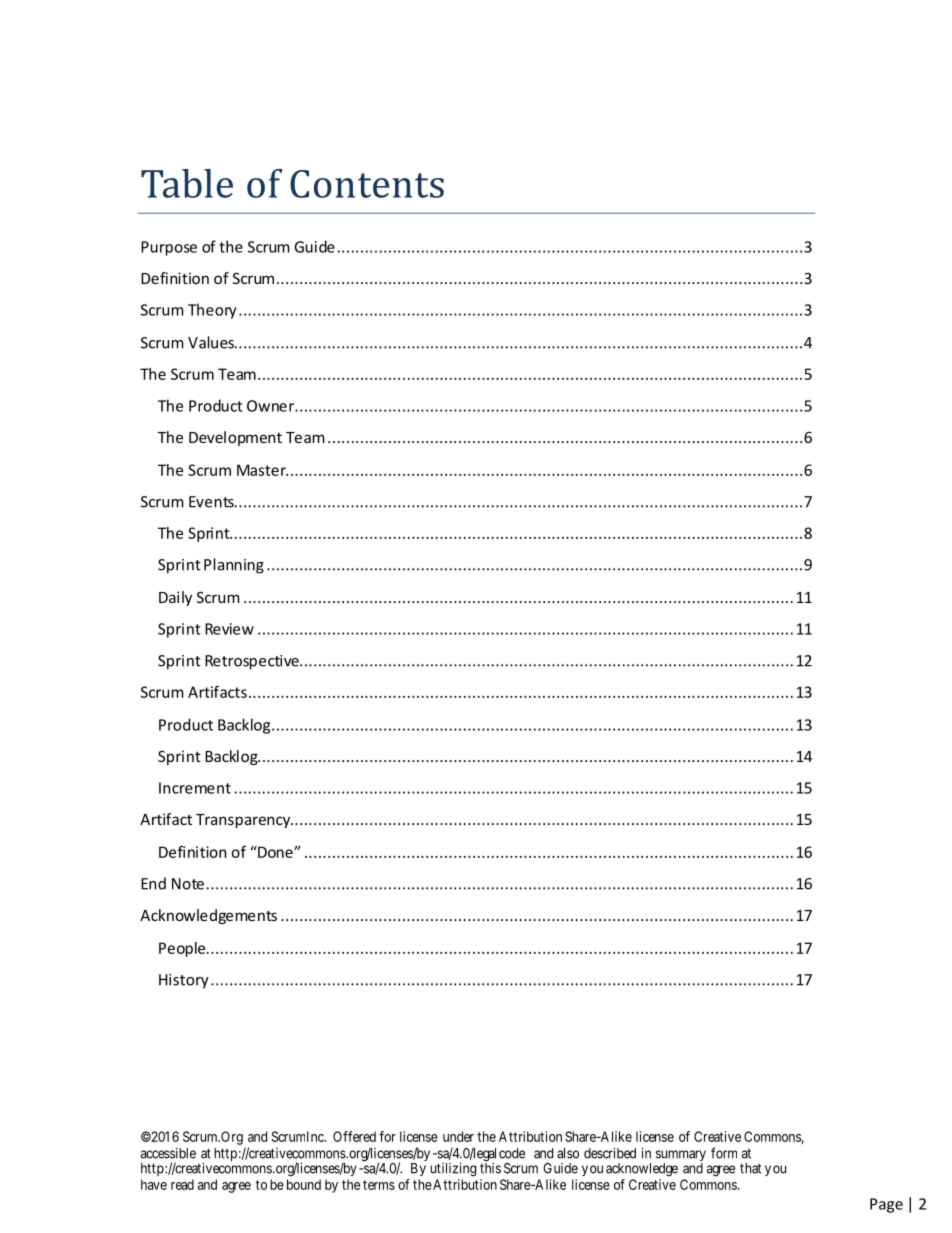 The image size is (952, 1233). What do you see at coordinates (234, 566) in the screenshot?
I see `Planning` at bounding box center [234, 566].
